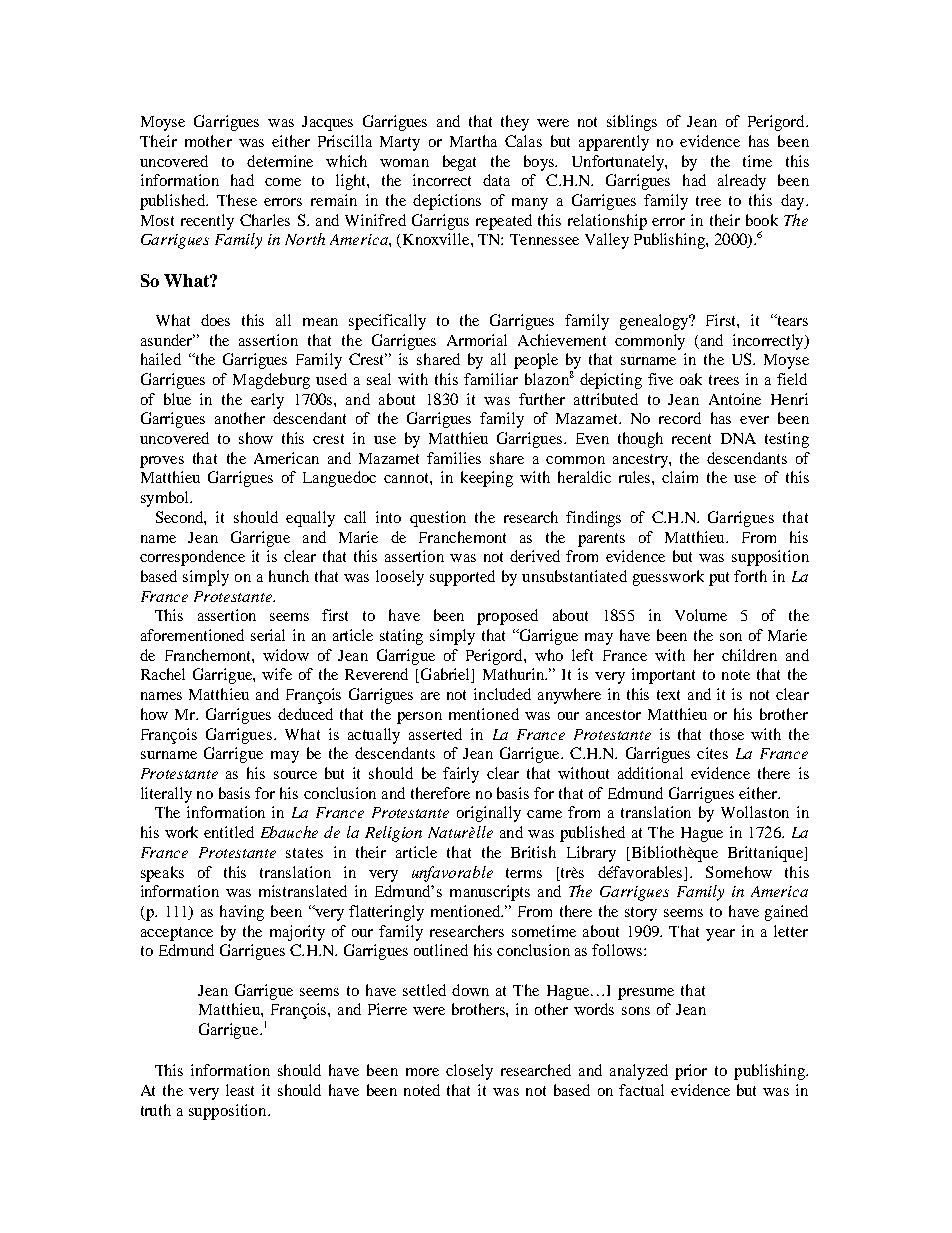  I want to click on already, so click(742, 182).
